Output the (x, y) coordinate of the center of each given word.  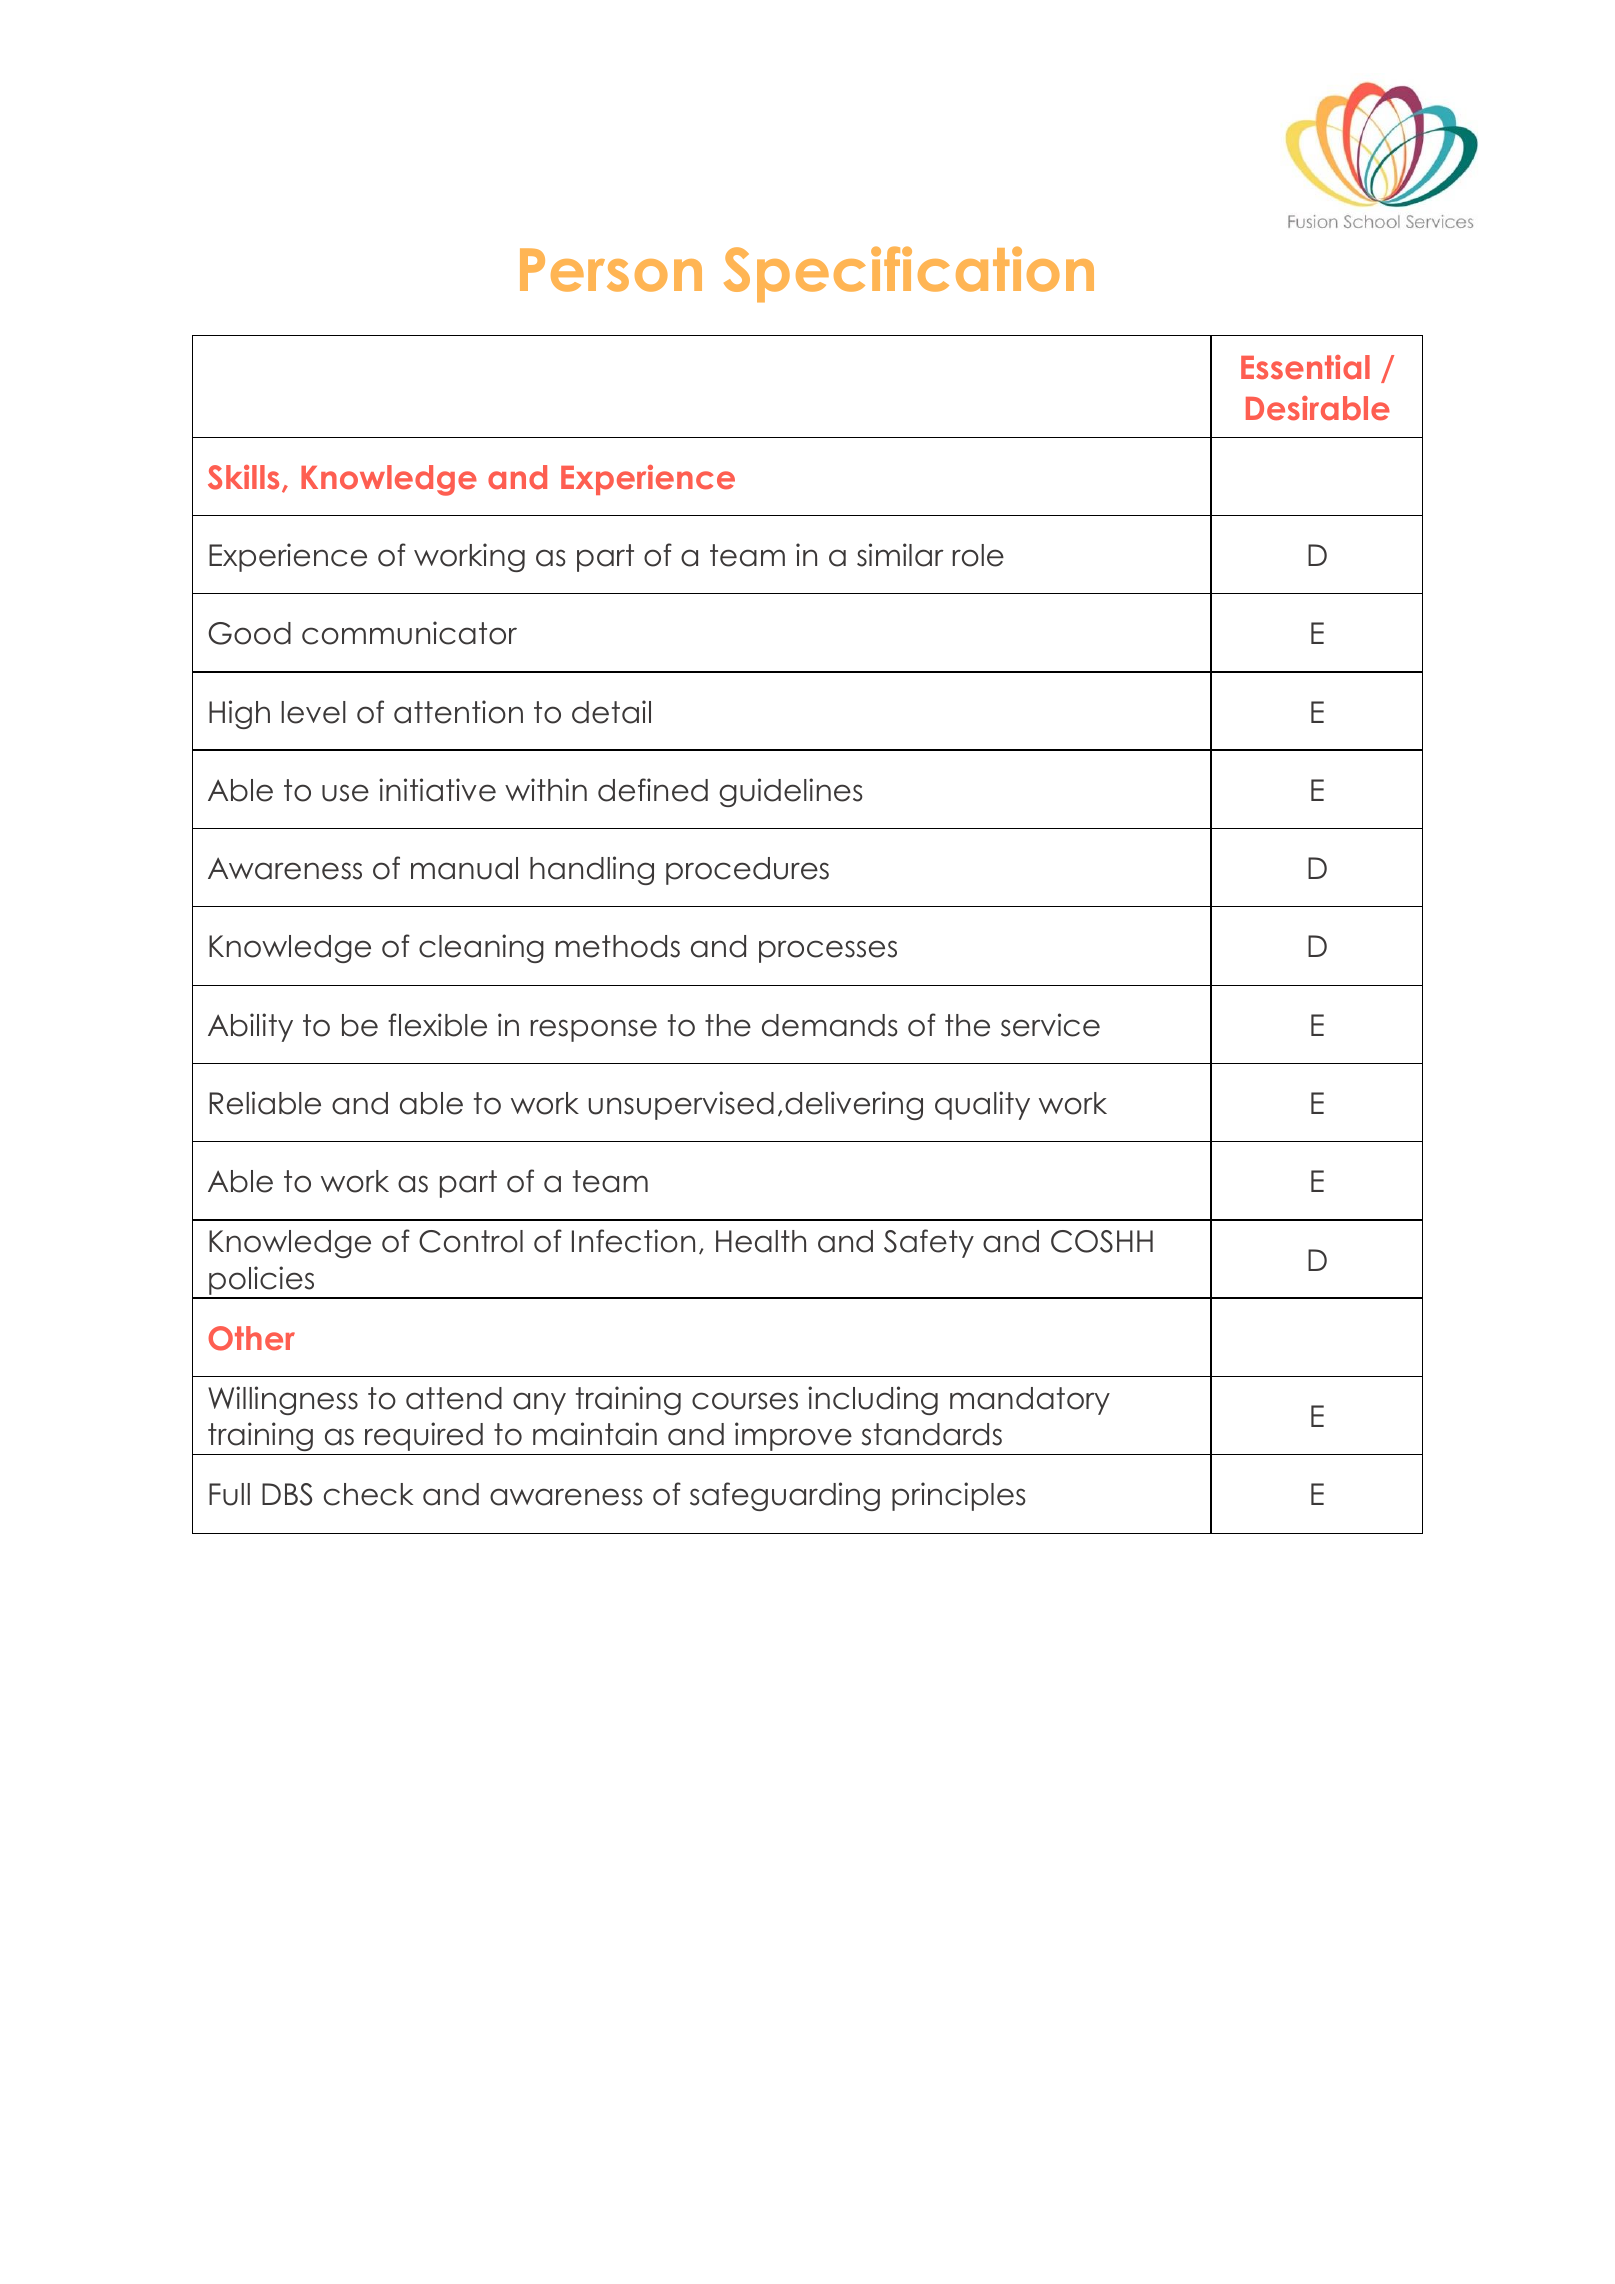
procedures (747, 871)
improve (793, 1436)
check (368, 1494)
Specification (909, 274)
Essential (1305, 367)
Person (611, 270)
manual (464, 868)
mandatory (1030, 1401)
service (1050, 1025)
